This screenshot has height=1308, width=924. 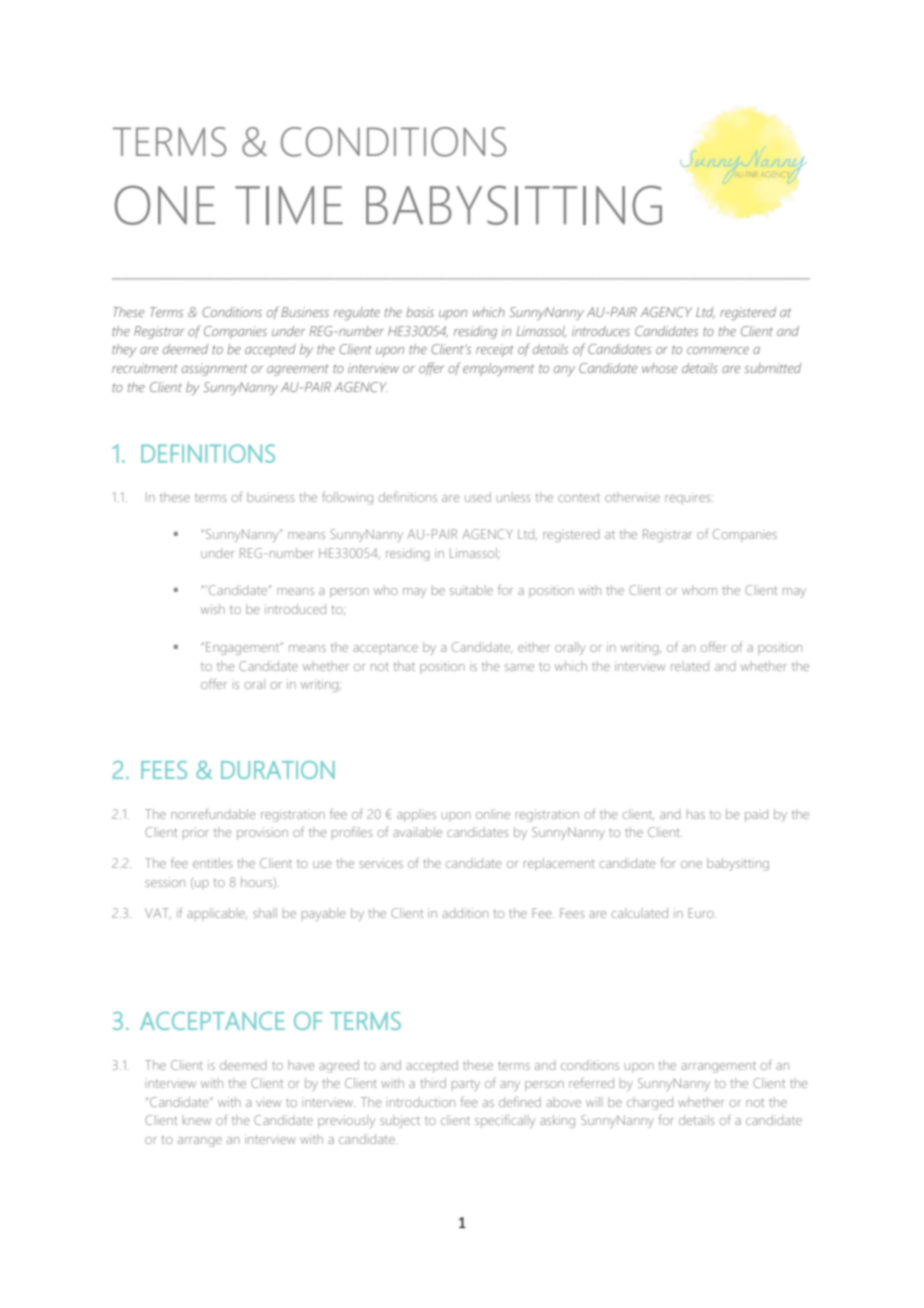 I want to click on used, so click(x=478, y=497).
